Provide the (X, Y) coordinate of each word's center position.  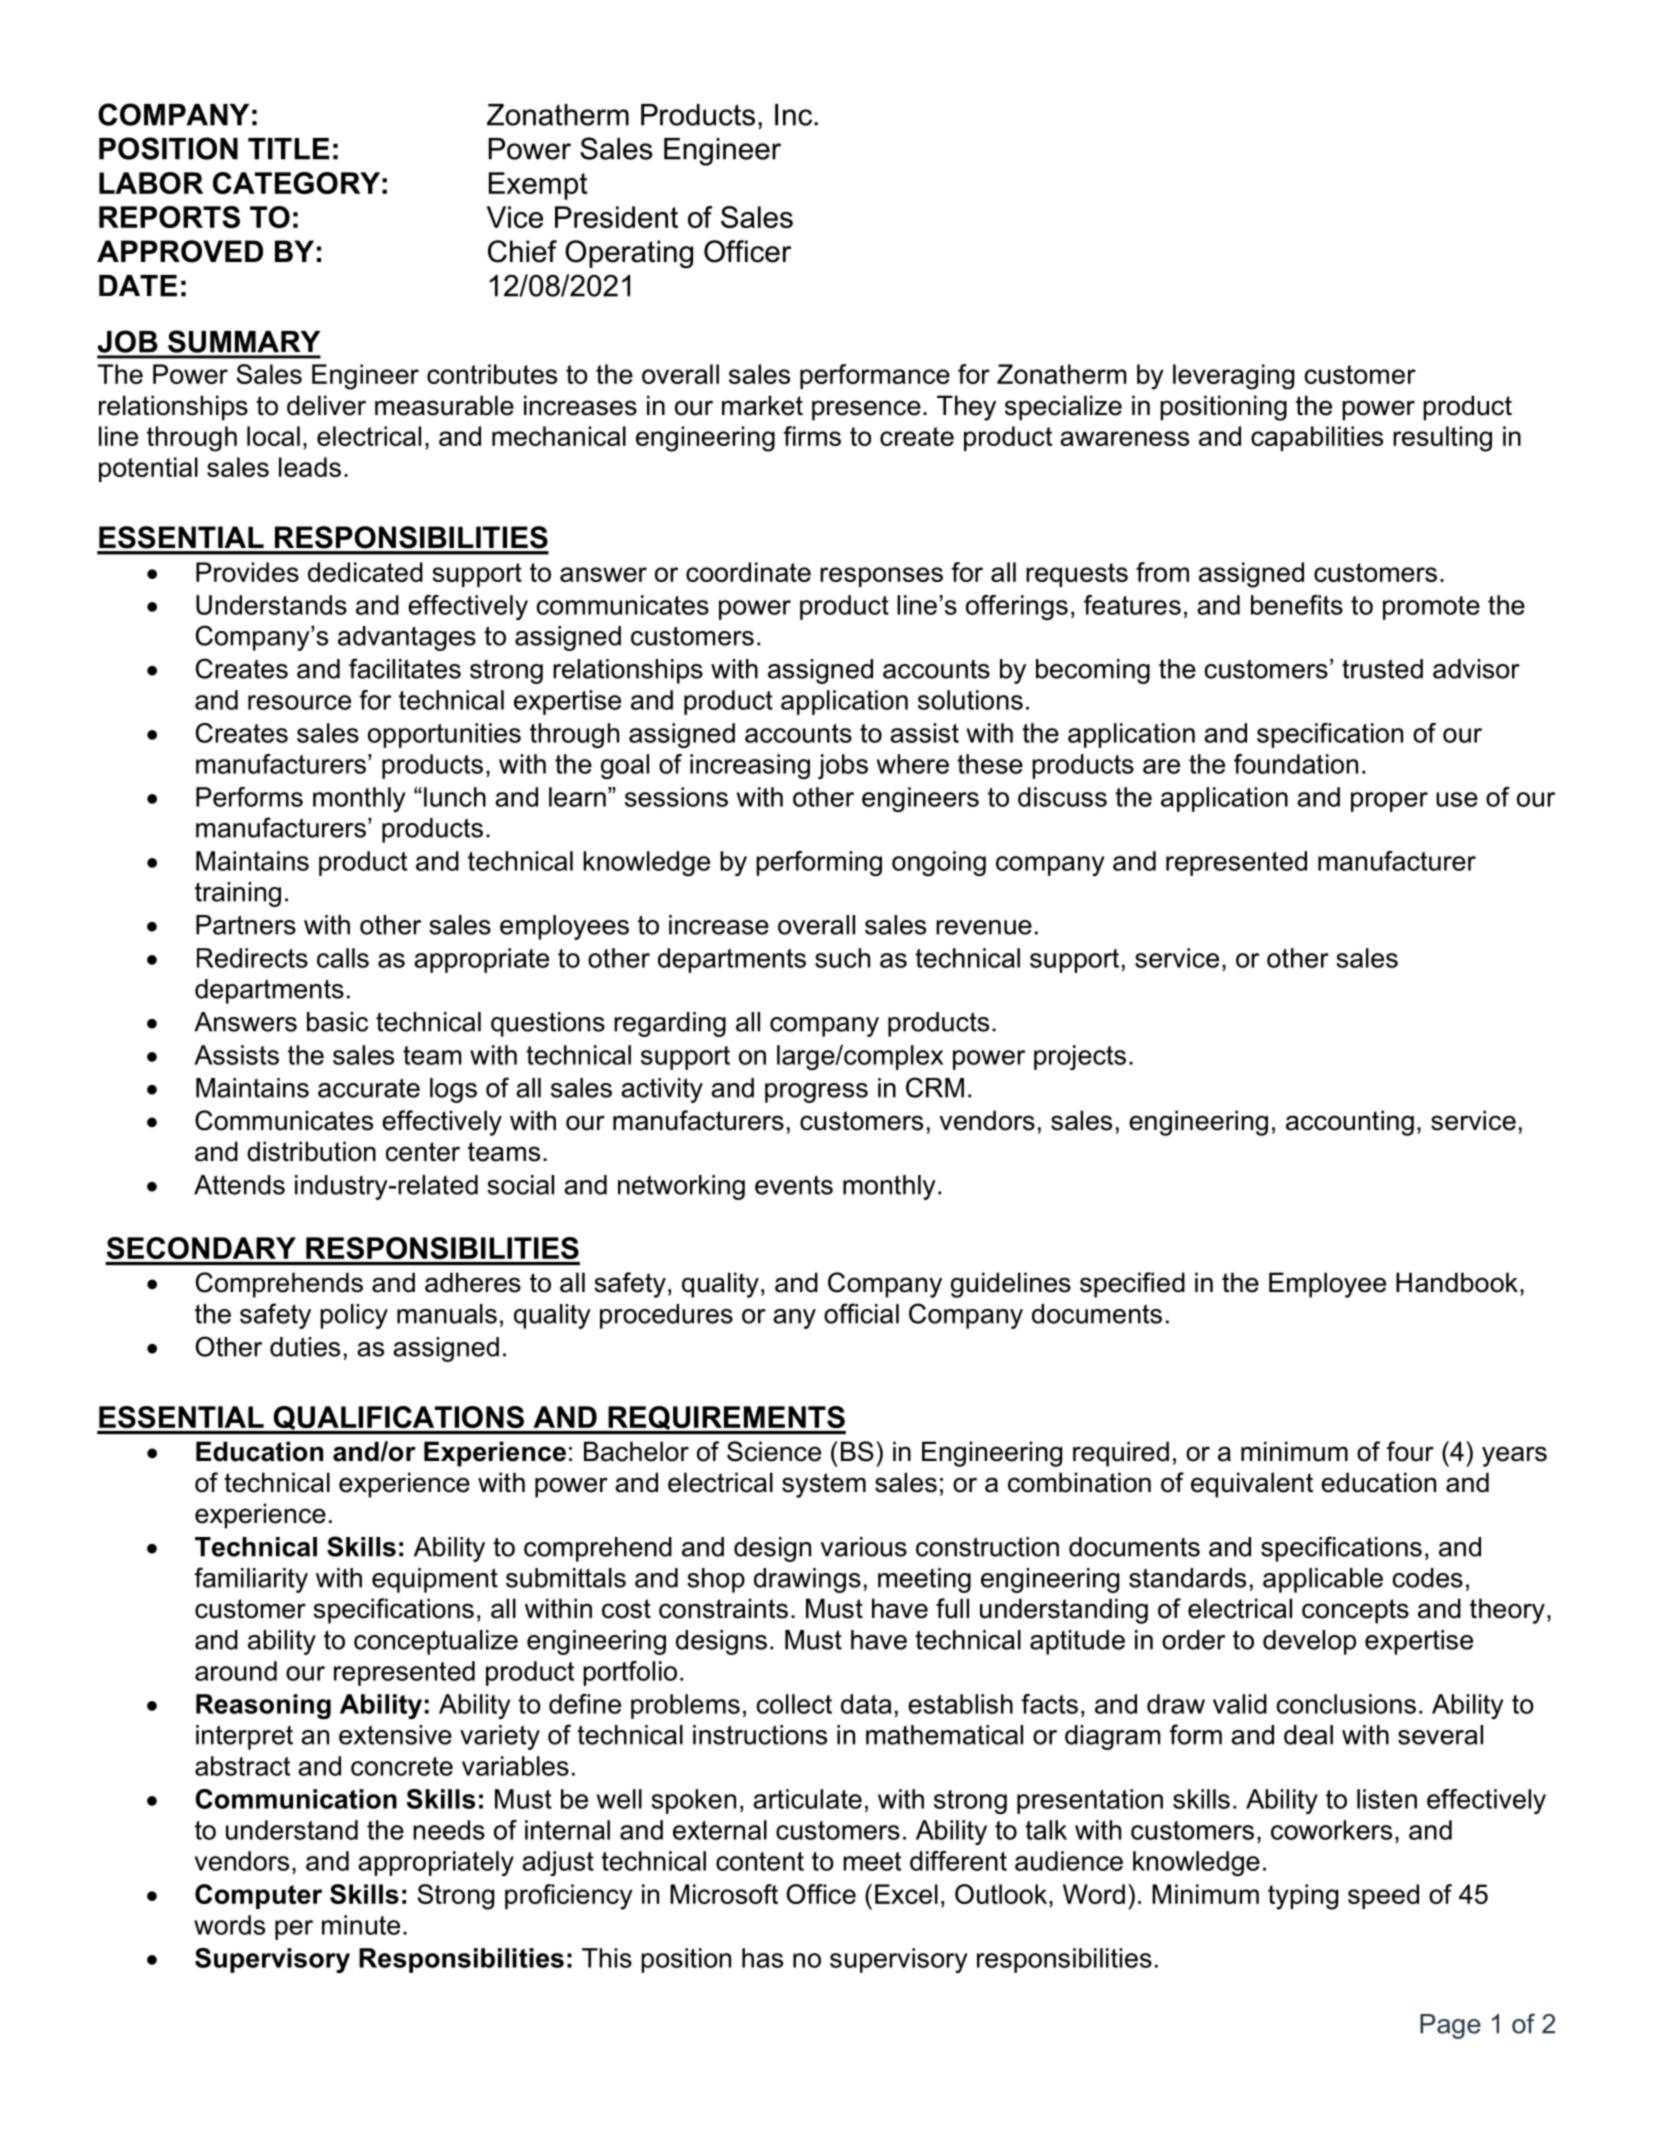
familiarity (251, 1580)
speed (1383, 1896)
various (863, 1547)
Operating (629, 254)
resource (299, 702)
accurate (369, 1088)
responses (881, 577)
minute (361, 1925)
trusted (1382, 669)
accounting (1350, 1123)
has (762, 1958)
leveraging (1233, 377)
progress (816, 1093)
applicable (1323, 1580)
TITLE (288, 149)
